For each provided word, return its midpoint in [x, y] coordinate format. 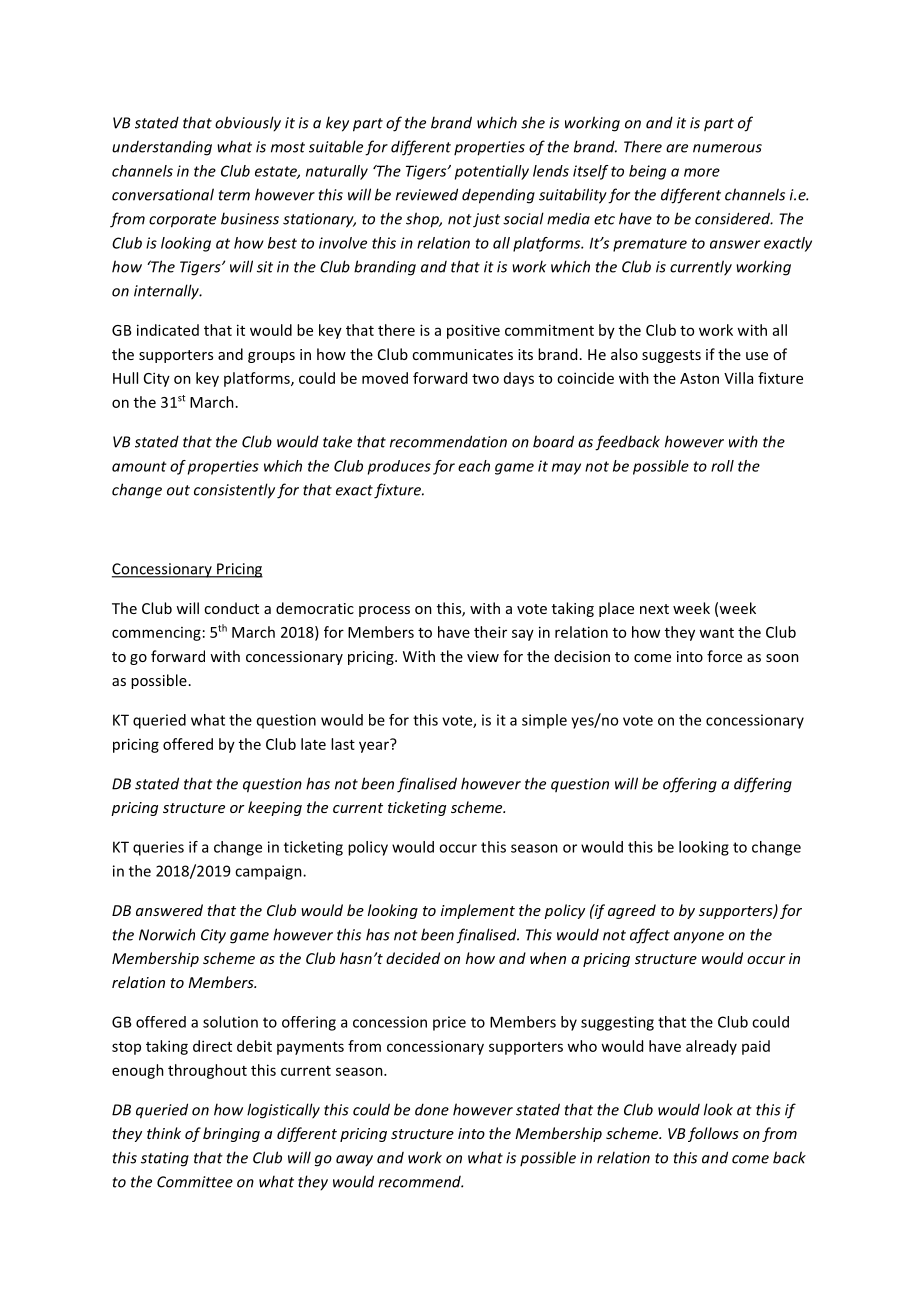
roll [722, 466]
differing [763, 785]
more [702, 172]
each [474, 466]
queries [158, 848]
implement [478, 911]
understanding [162, 148]
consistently [234, 491]
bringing [231, 1134]
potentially [492, 172]
